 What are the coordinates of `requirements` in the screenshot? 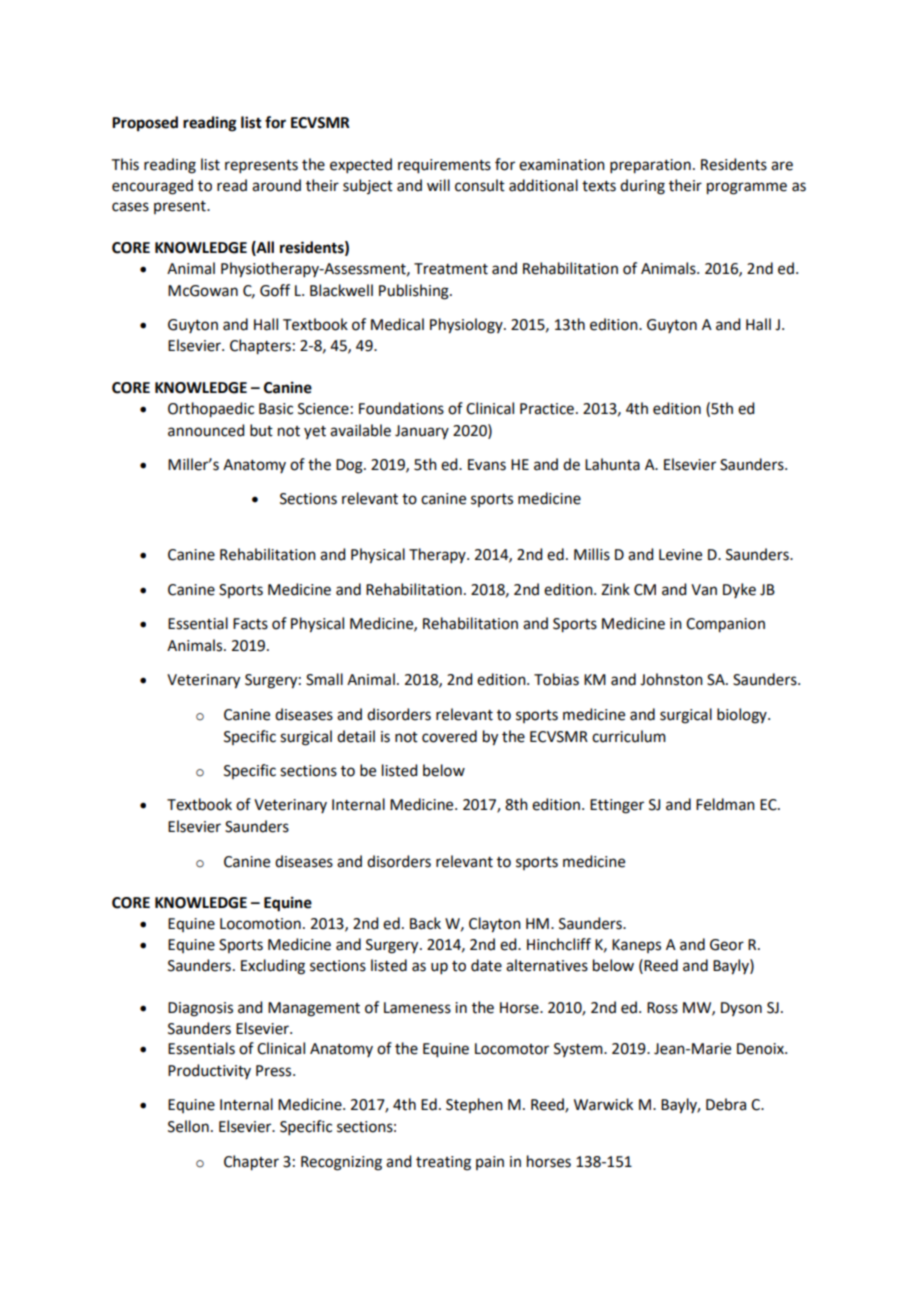 It's located at (444, 166).
